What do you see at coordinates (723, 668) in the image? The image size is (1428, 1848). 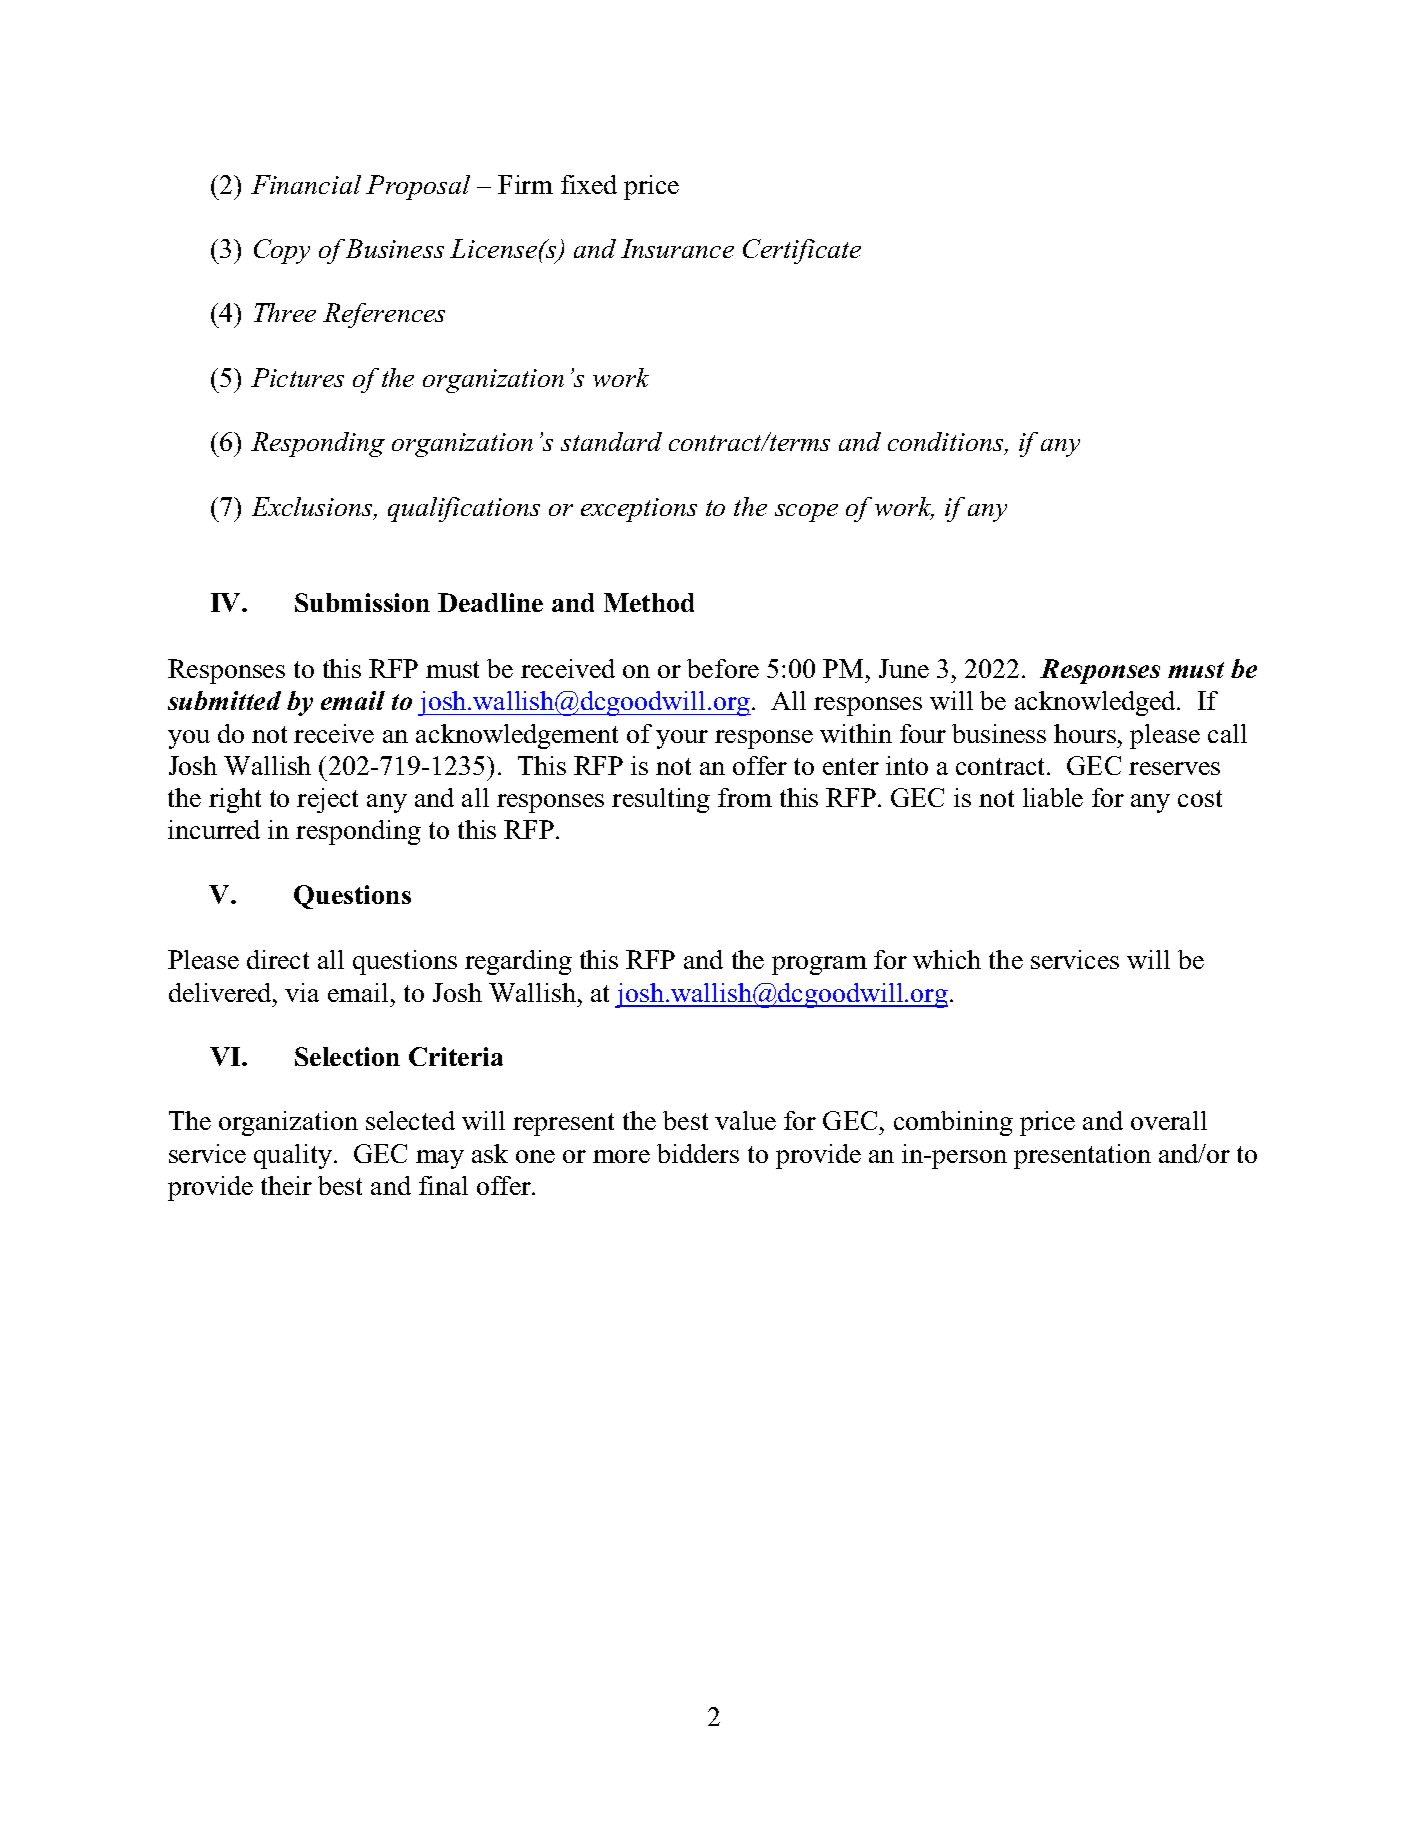 I see `before` at bounding box center [723, 668].
